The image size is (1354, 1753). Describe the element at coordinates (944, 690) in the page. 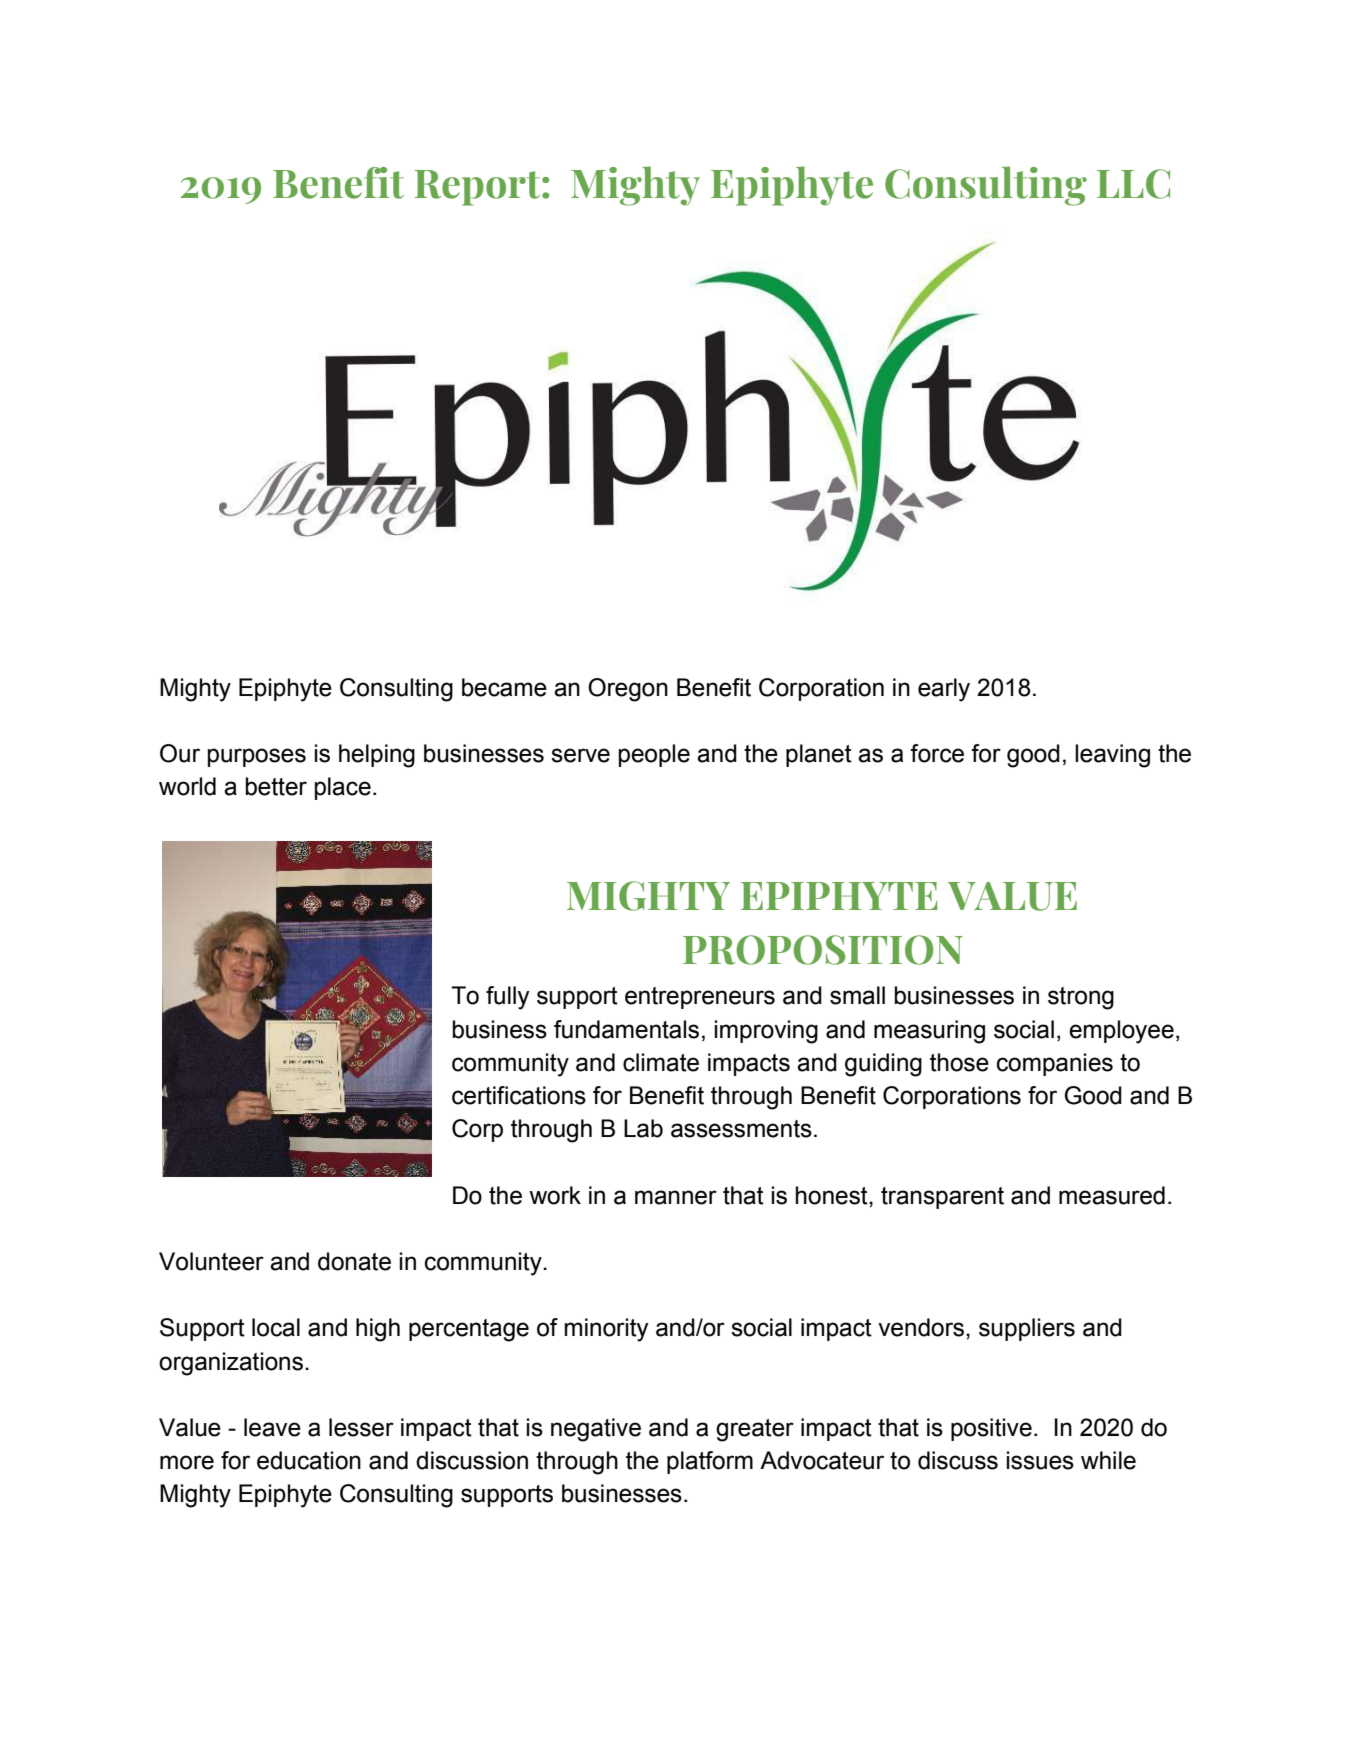

I see `early` at that location.
